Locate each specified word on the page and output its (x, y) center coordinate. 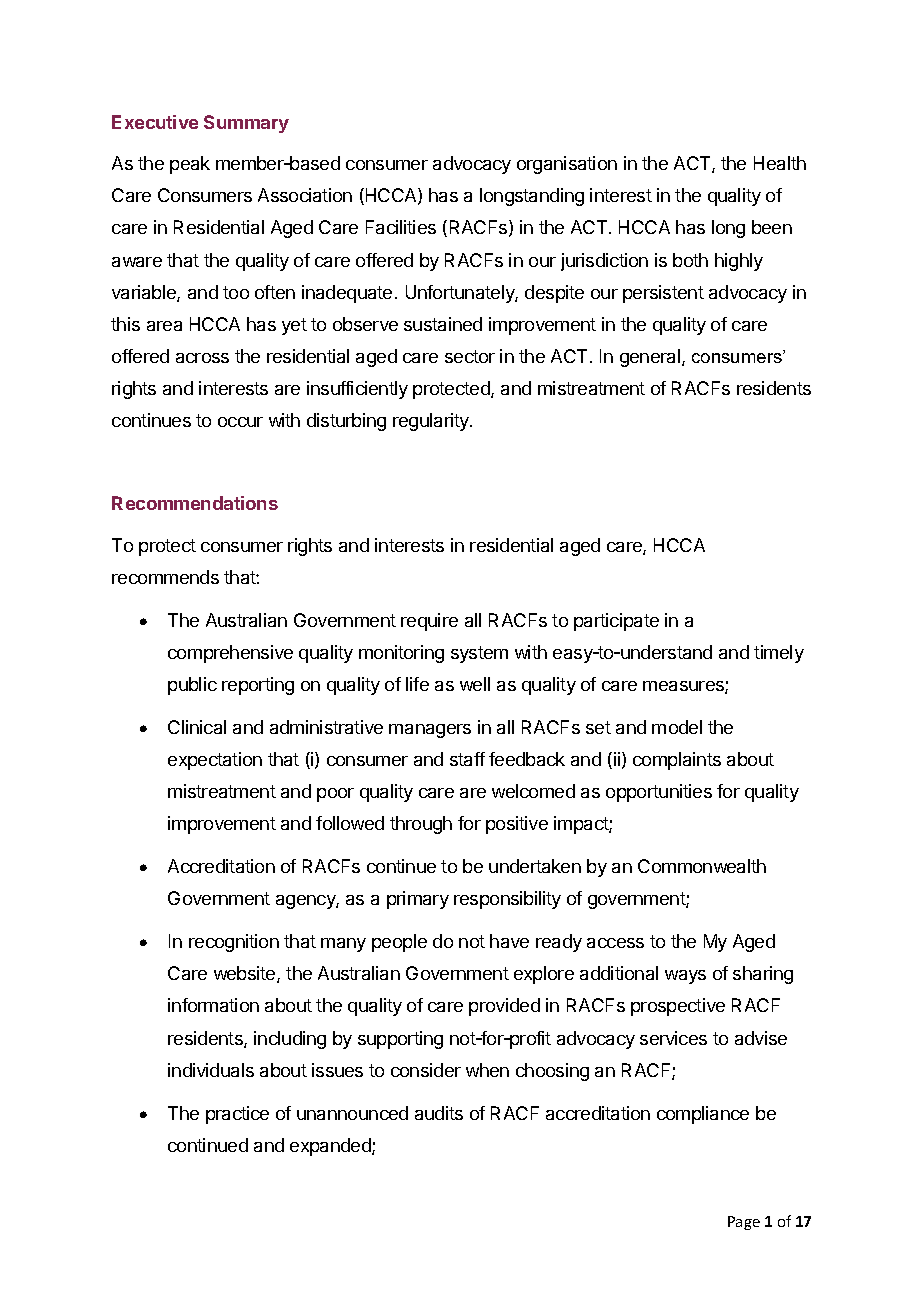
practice (237, 1115)
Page (744, 1223)
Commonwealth (702, 866)
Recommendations (195, 503)
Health (780, 163)
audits (439, 1113)
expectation (215, 761)
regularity (432, 422)
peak (190, 165)
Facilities (401, 227)
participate (616, 622)
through (421, 825)
